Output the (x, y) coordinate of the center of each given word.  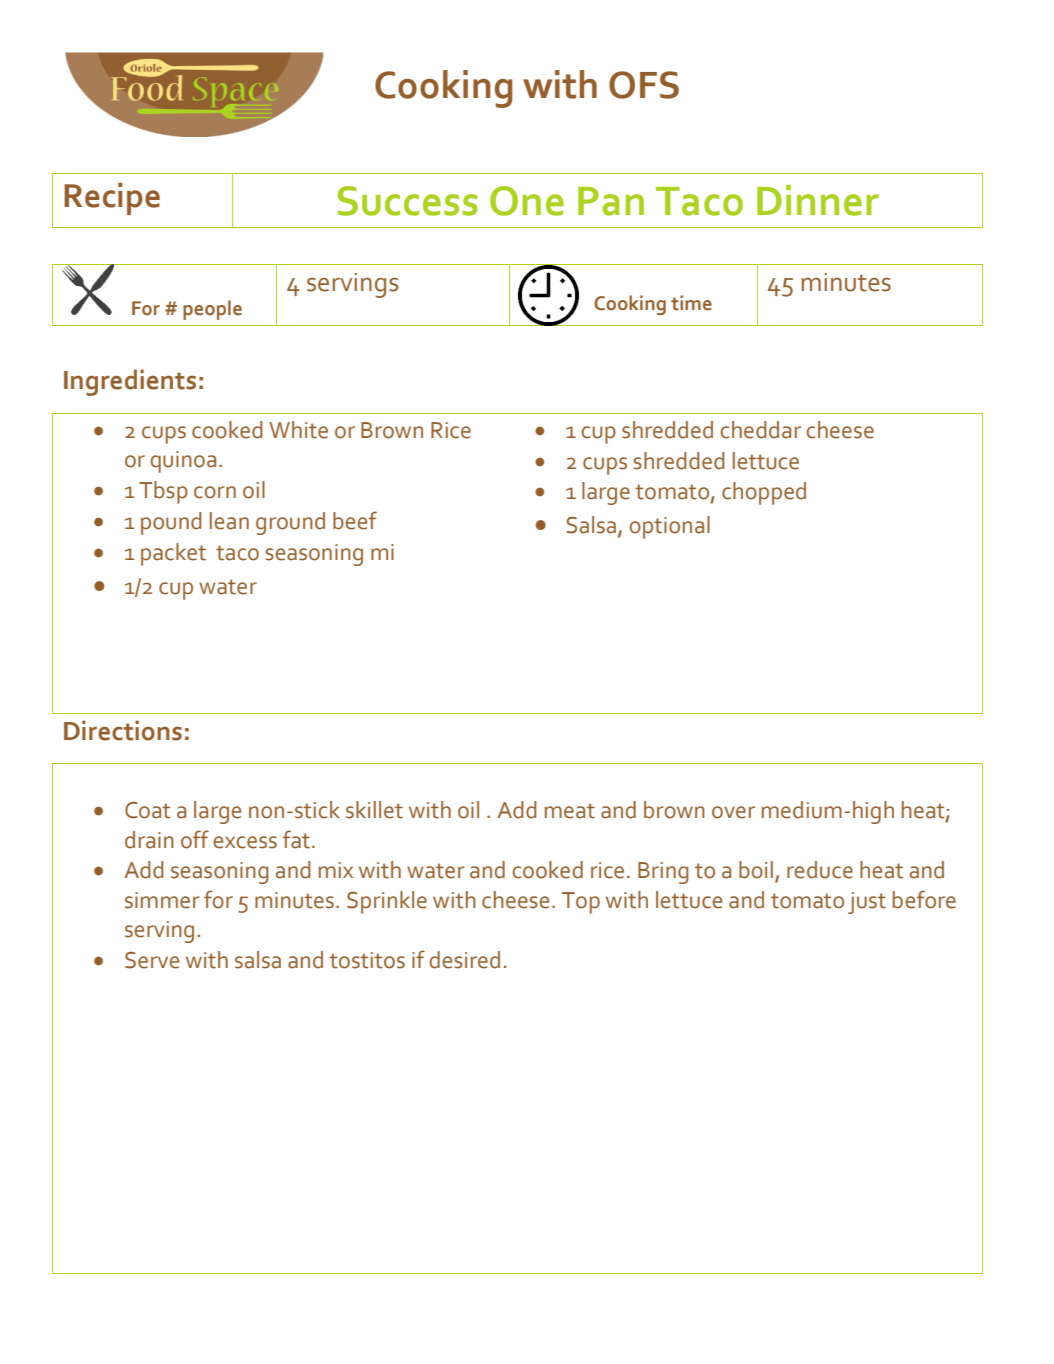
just (867, 903)
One (527, 201)
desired (465, 960)
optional (670, 527)
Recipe (112, 198)
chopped (764, 493)
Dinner (818, 200)
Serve (152, 960)
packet (173, 554)
